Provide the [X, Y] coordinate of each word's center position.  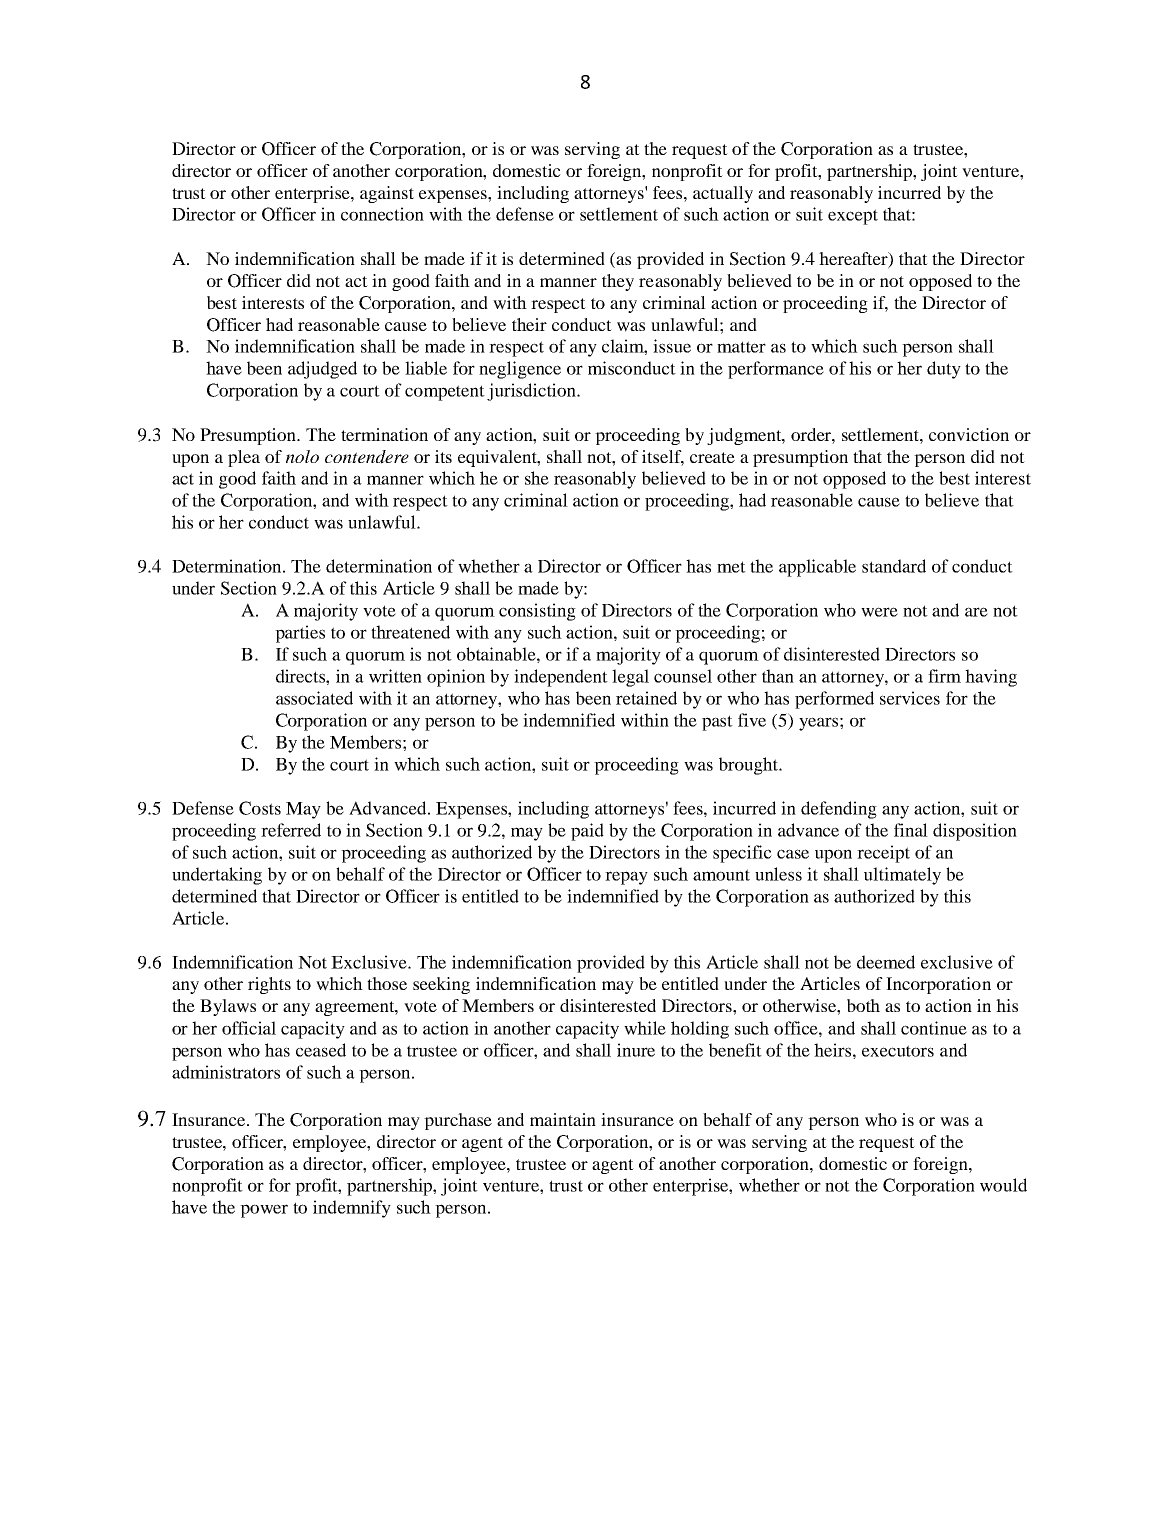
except [853, 217]
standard [894, 566]
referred [291, 830]
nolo [302, 456]
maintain [563, 1119]
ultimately [902, 876]
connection [382, 214]
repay [626, 878]
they [618, 282]
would [1003, 1185]
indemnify [352, 1209]
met [731, 567]
